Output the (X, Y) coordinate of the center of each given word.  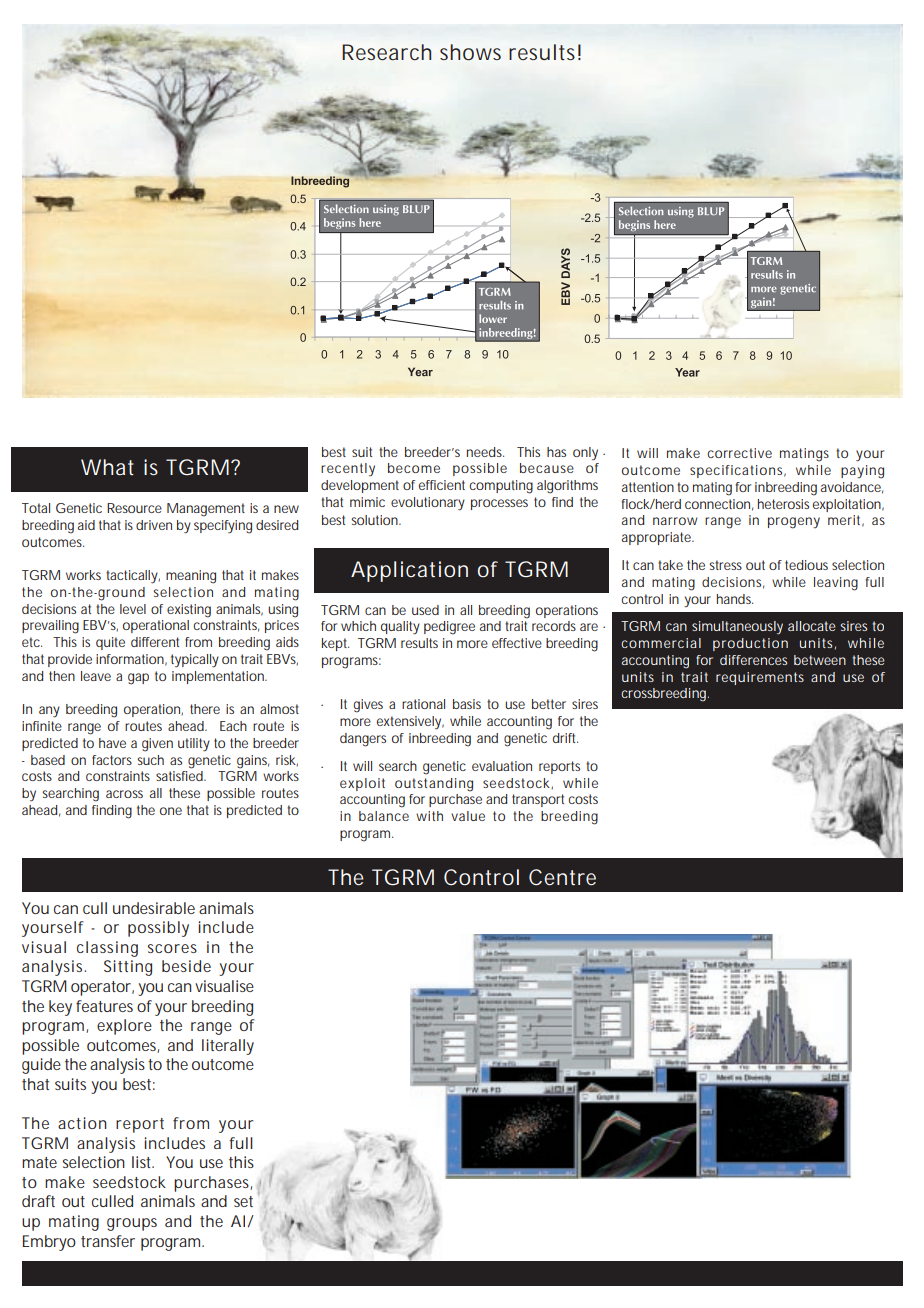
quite (110, 643)
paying (862, 472)
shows (470, 52)
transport (538, 800)
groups (132, 1224)
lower (493, 318)
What (107, 467)
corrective (739, 453)
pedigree (449, 628)
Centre (562, 877)
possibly (158, 929)
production (750, 644)
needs (485, 452)
